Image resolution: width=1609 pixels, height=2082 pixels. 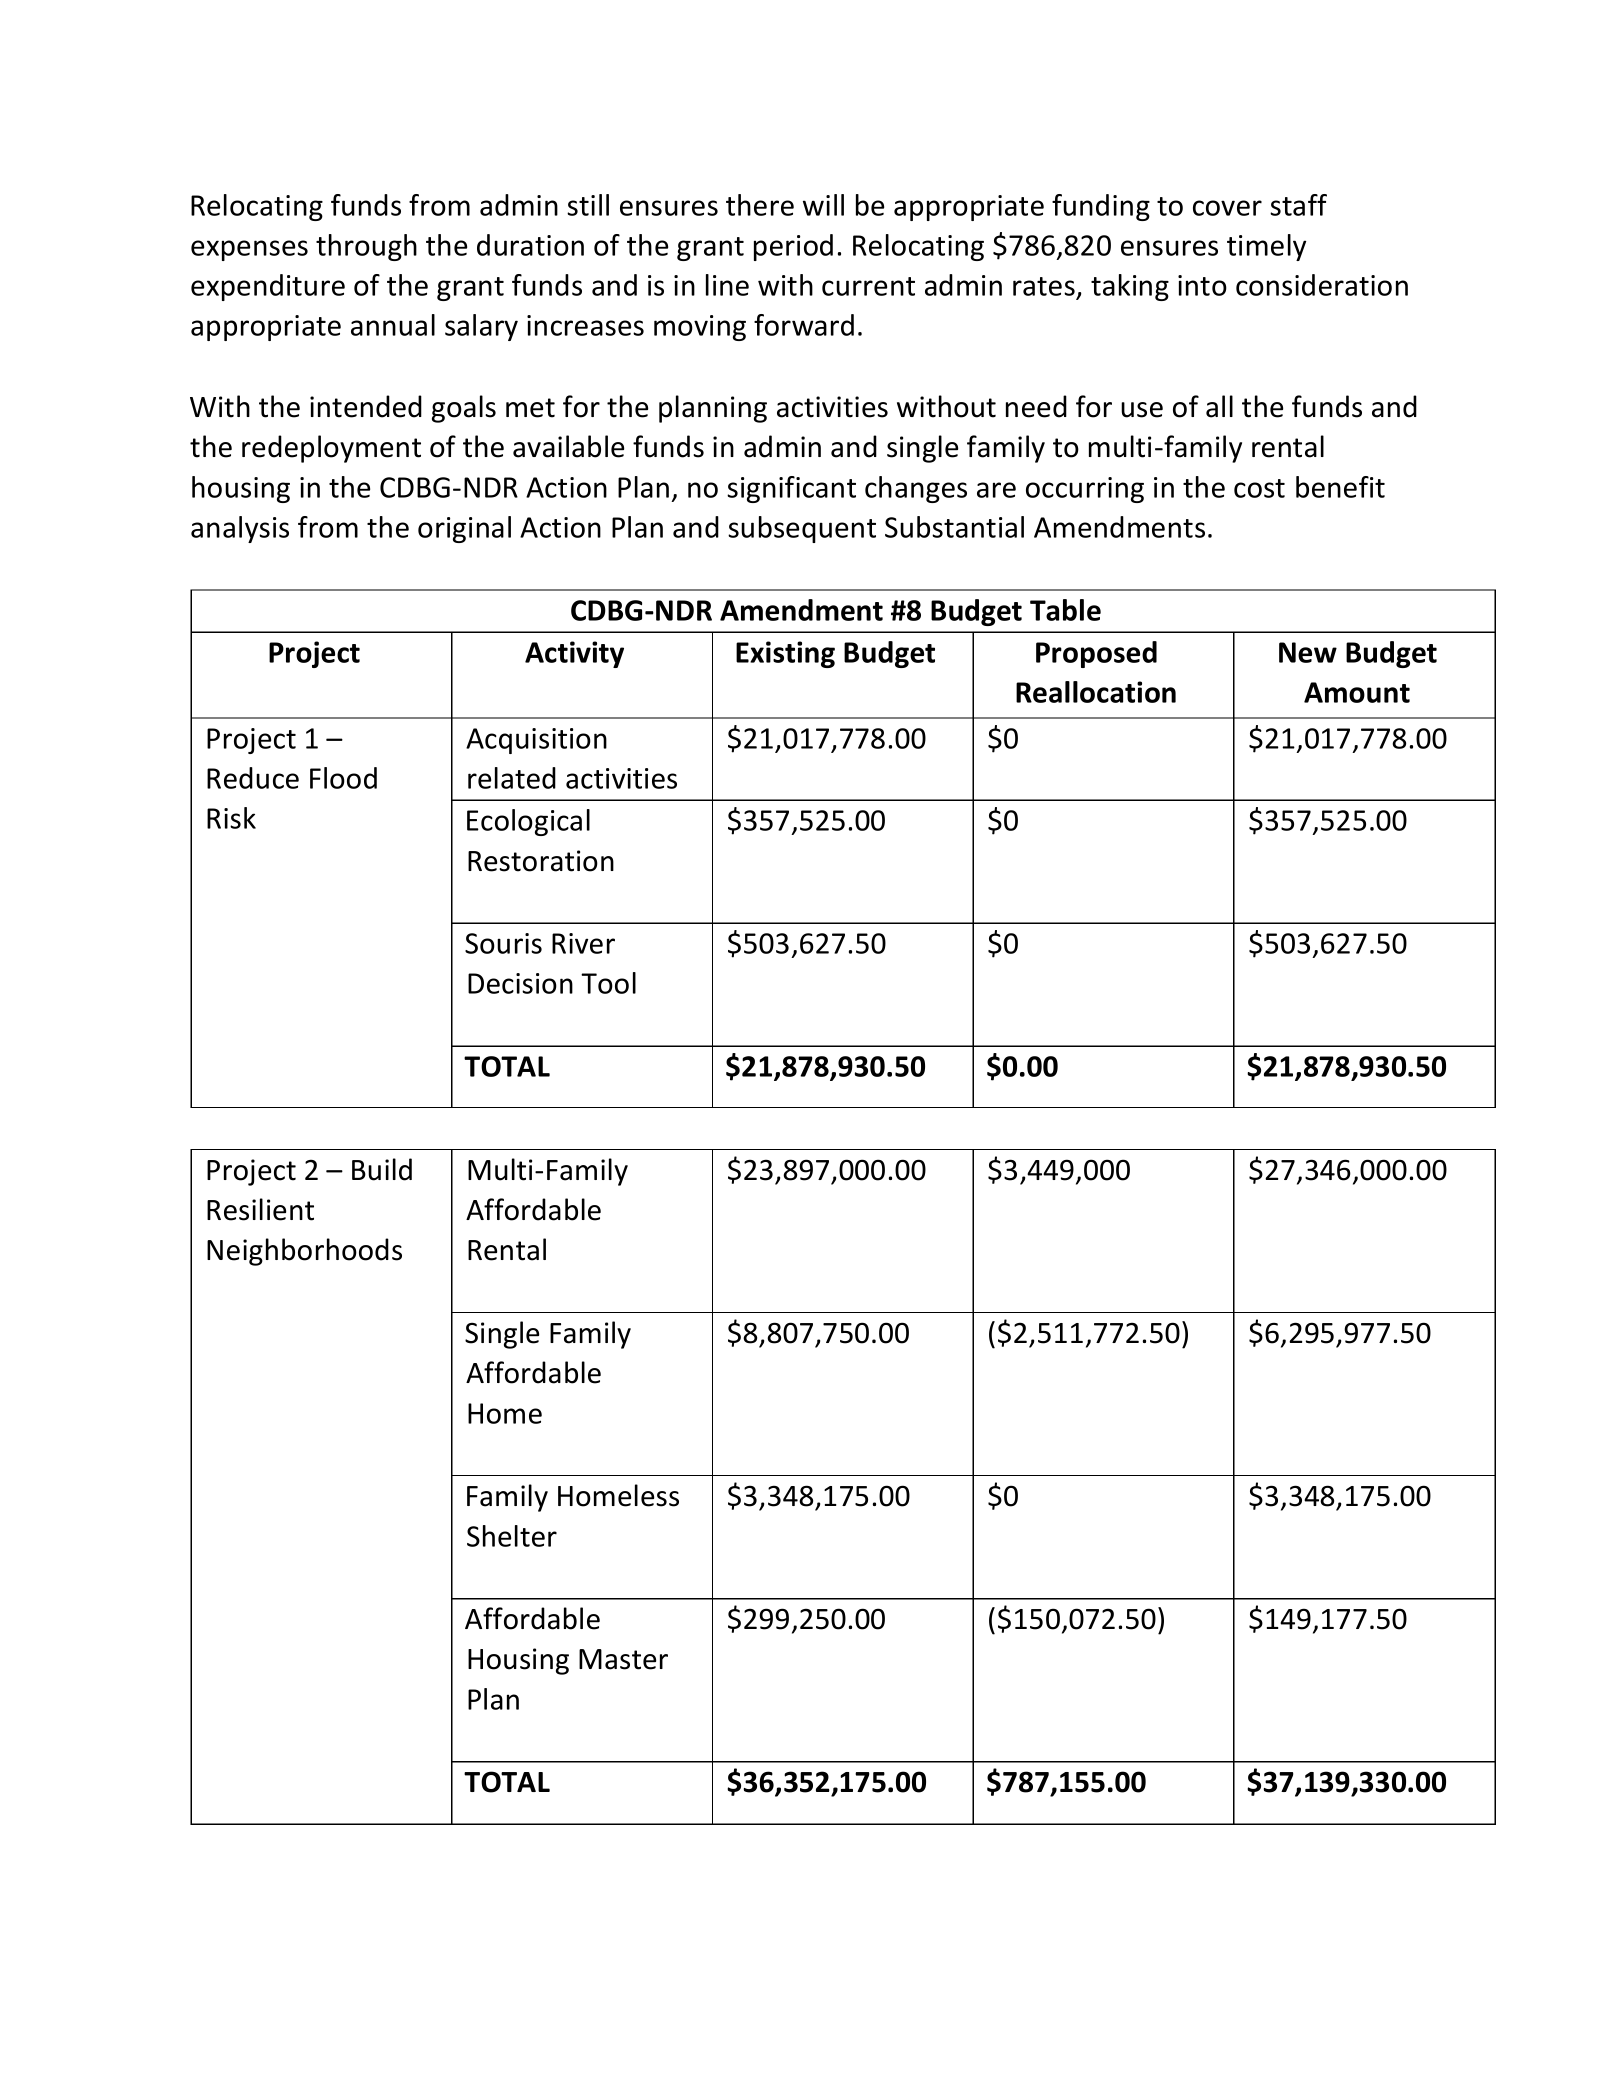 I want to click on timely, so click(x=1266, y=247).
